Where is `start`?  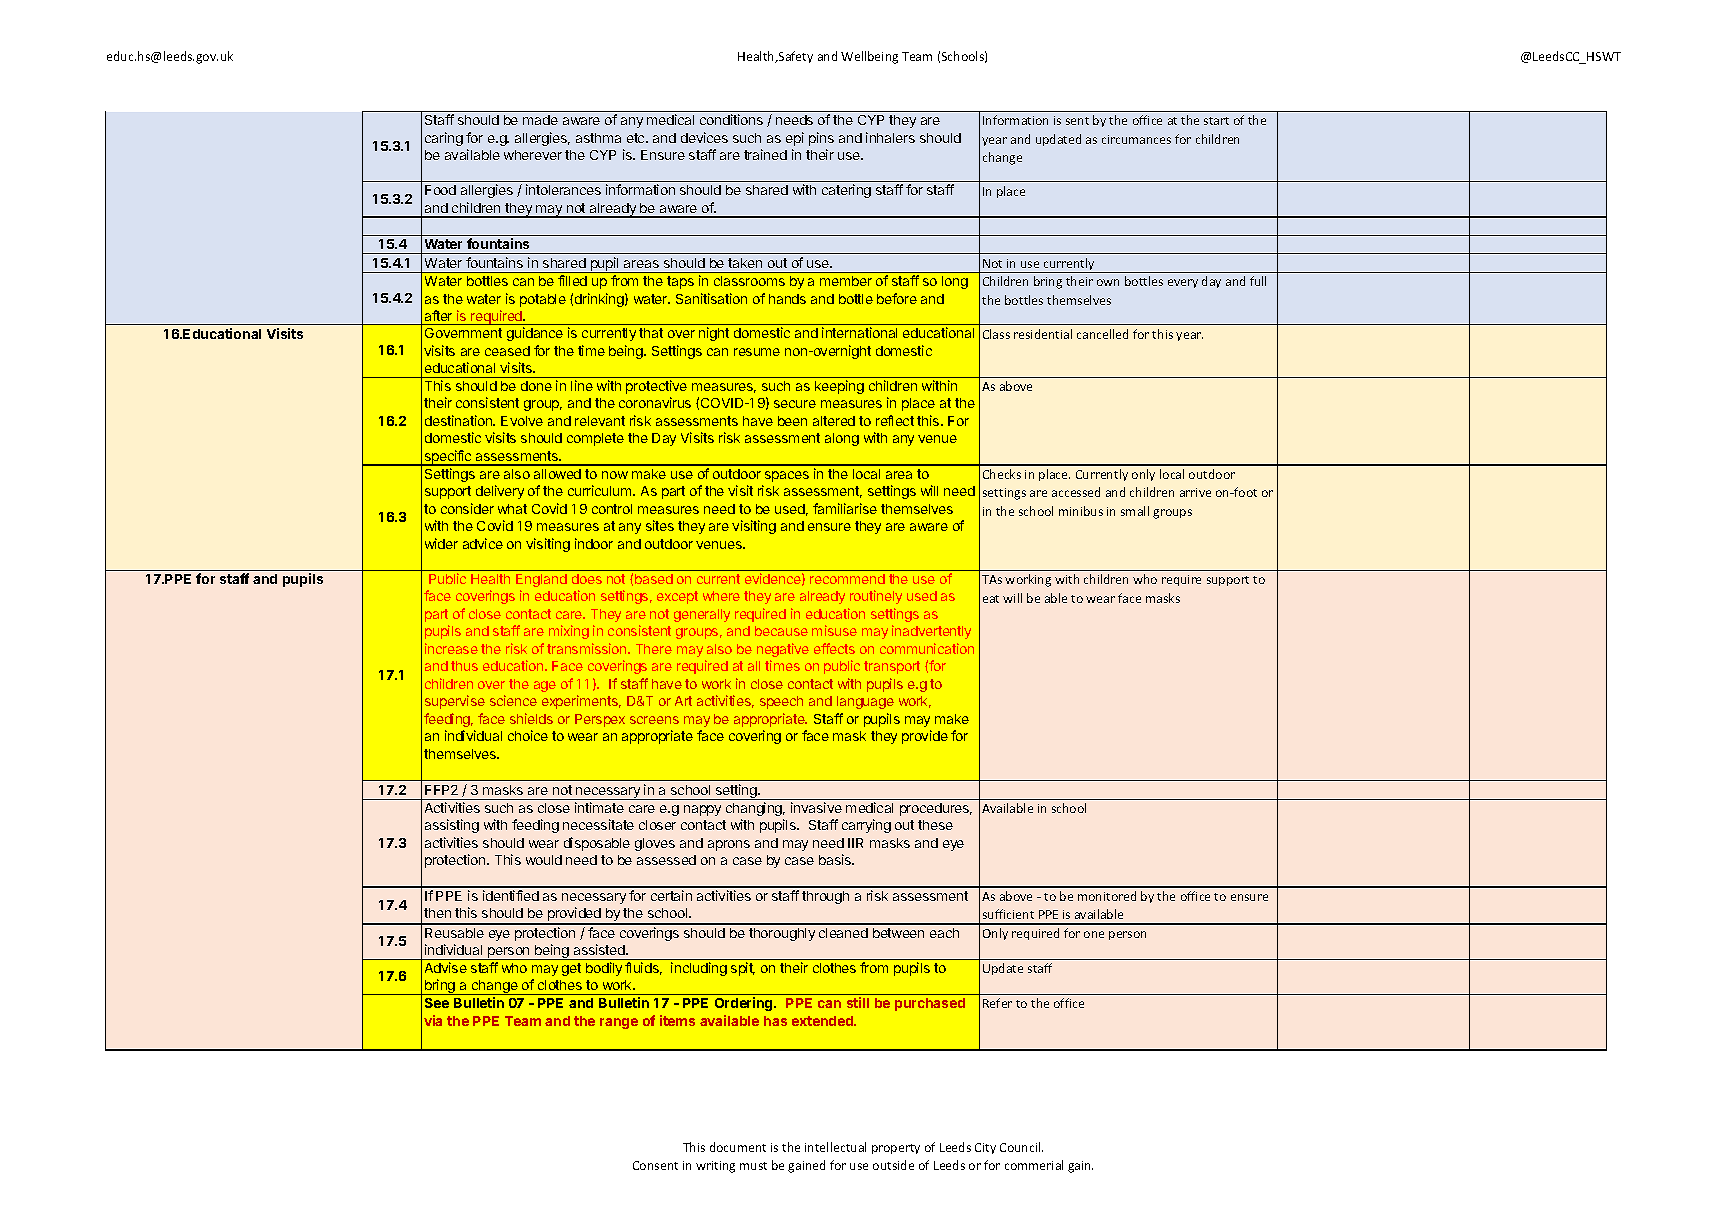
start is located at coordinates (1216, 121).
